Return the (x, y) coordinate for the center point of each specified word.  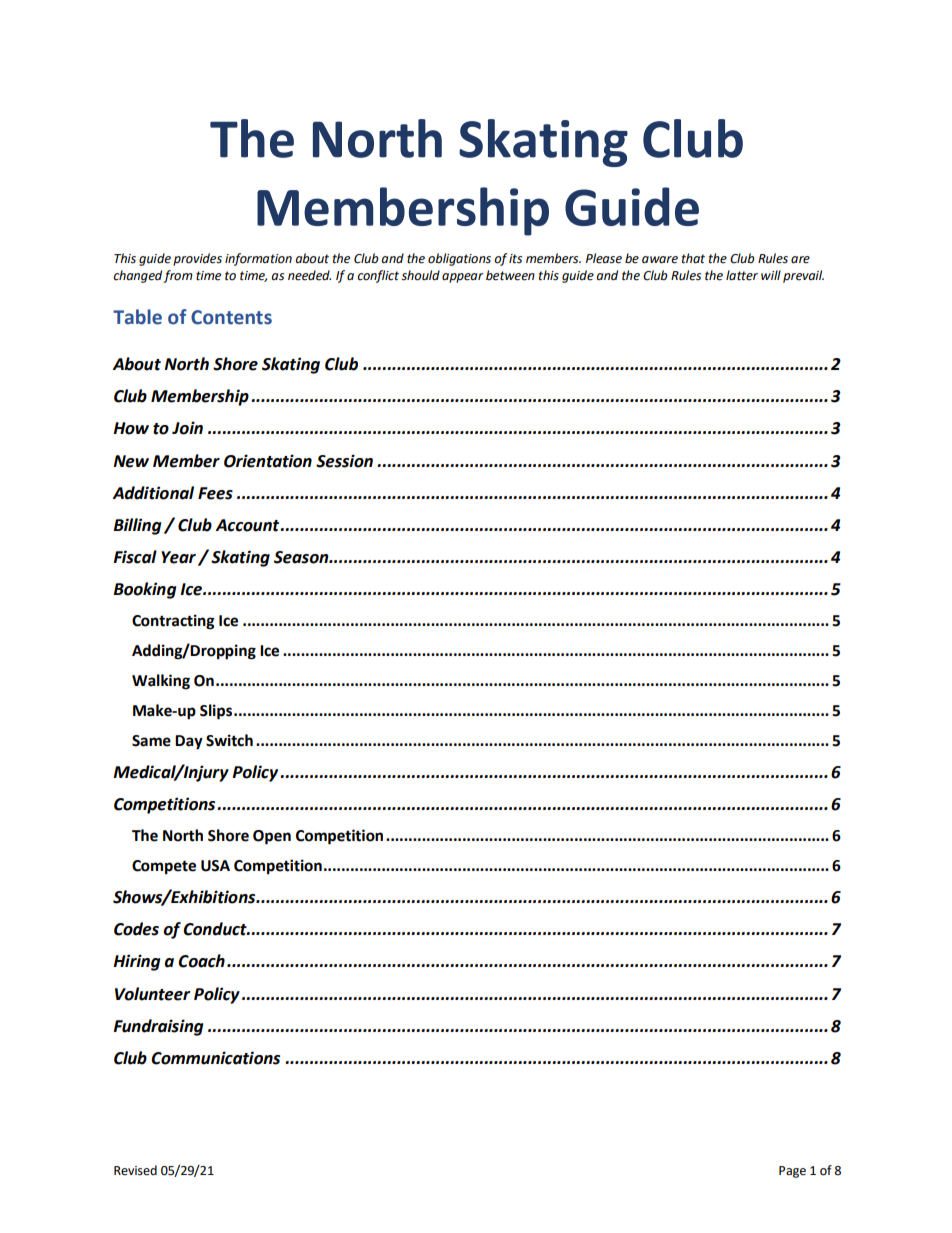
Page (792, 1172)
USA (215, 866)
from (178, 276)
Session (344, 461)
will (771, 275)
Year (178, 557)
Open (272, 837)
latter (742, 275)
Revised (135, 1170)
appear (463, 278)
